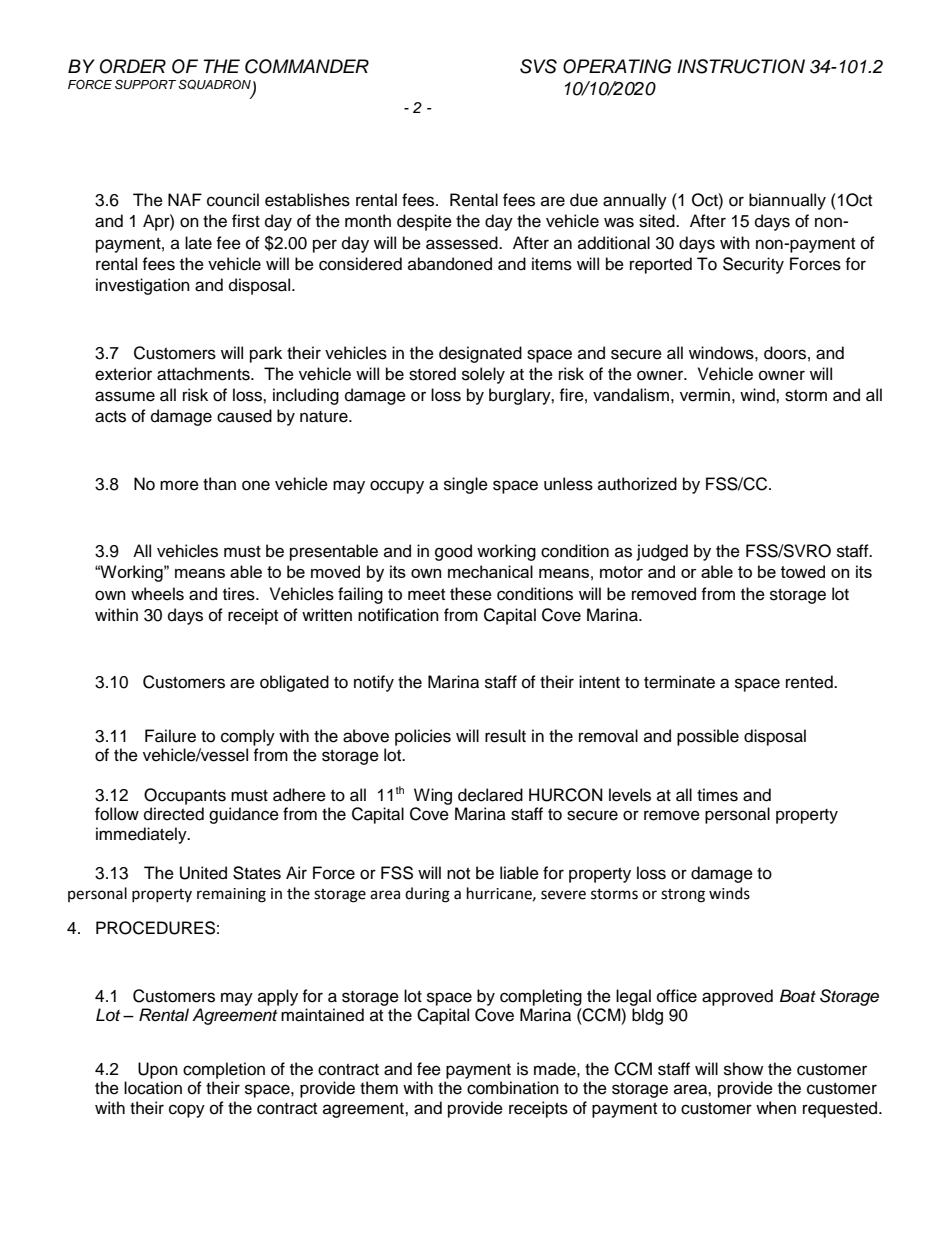  Describe the element at coordinates (741, 66) in the image. I see `INSTRUCTION` at that location.
